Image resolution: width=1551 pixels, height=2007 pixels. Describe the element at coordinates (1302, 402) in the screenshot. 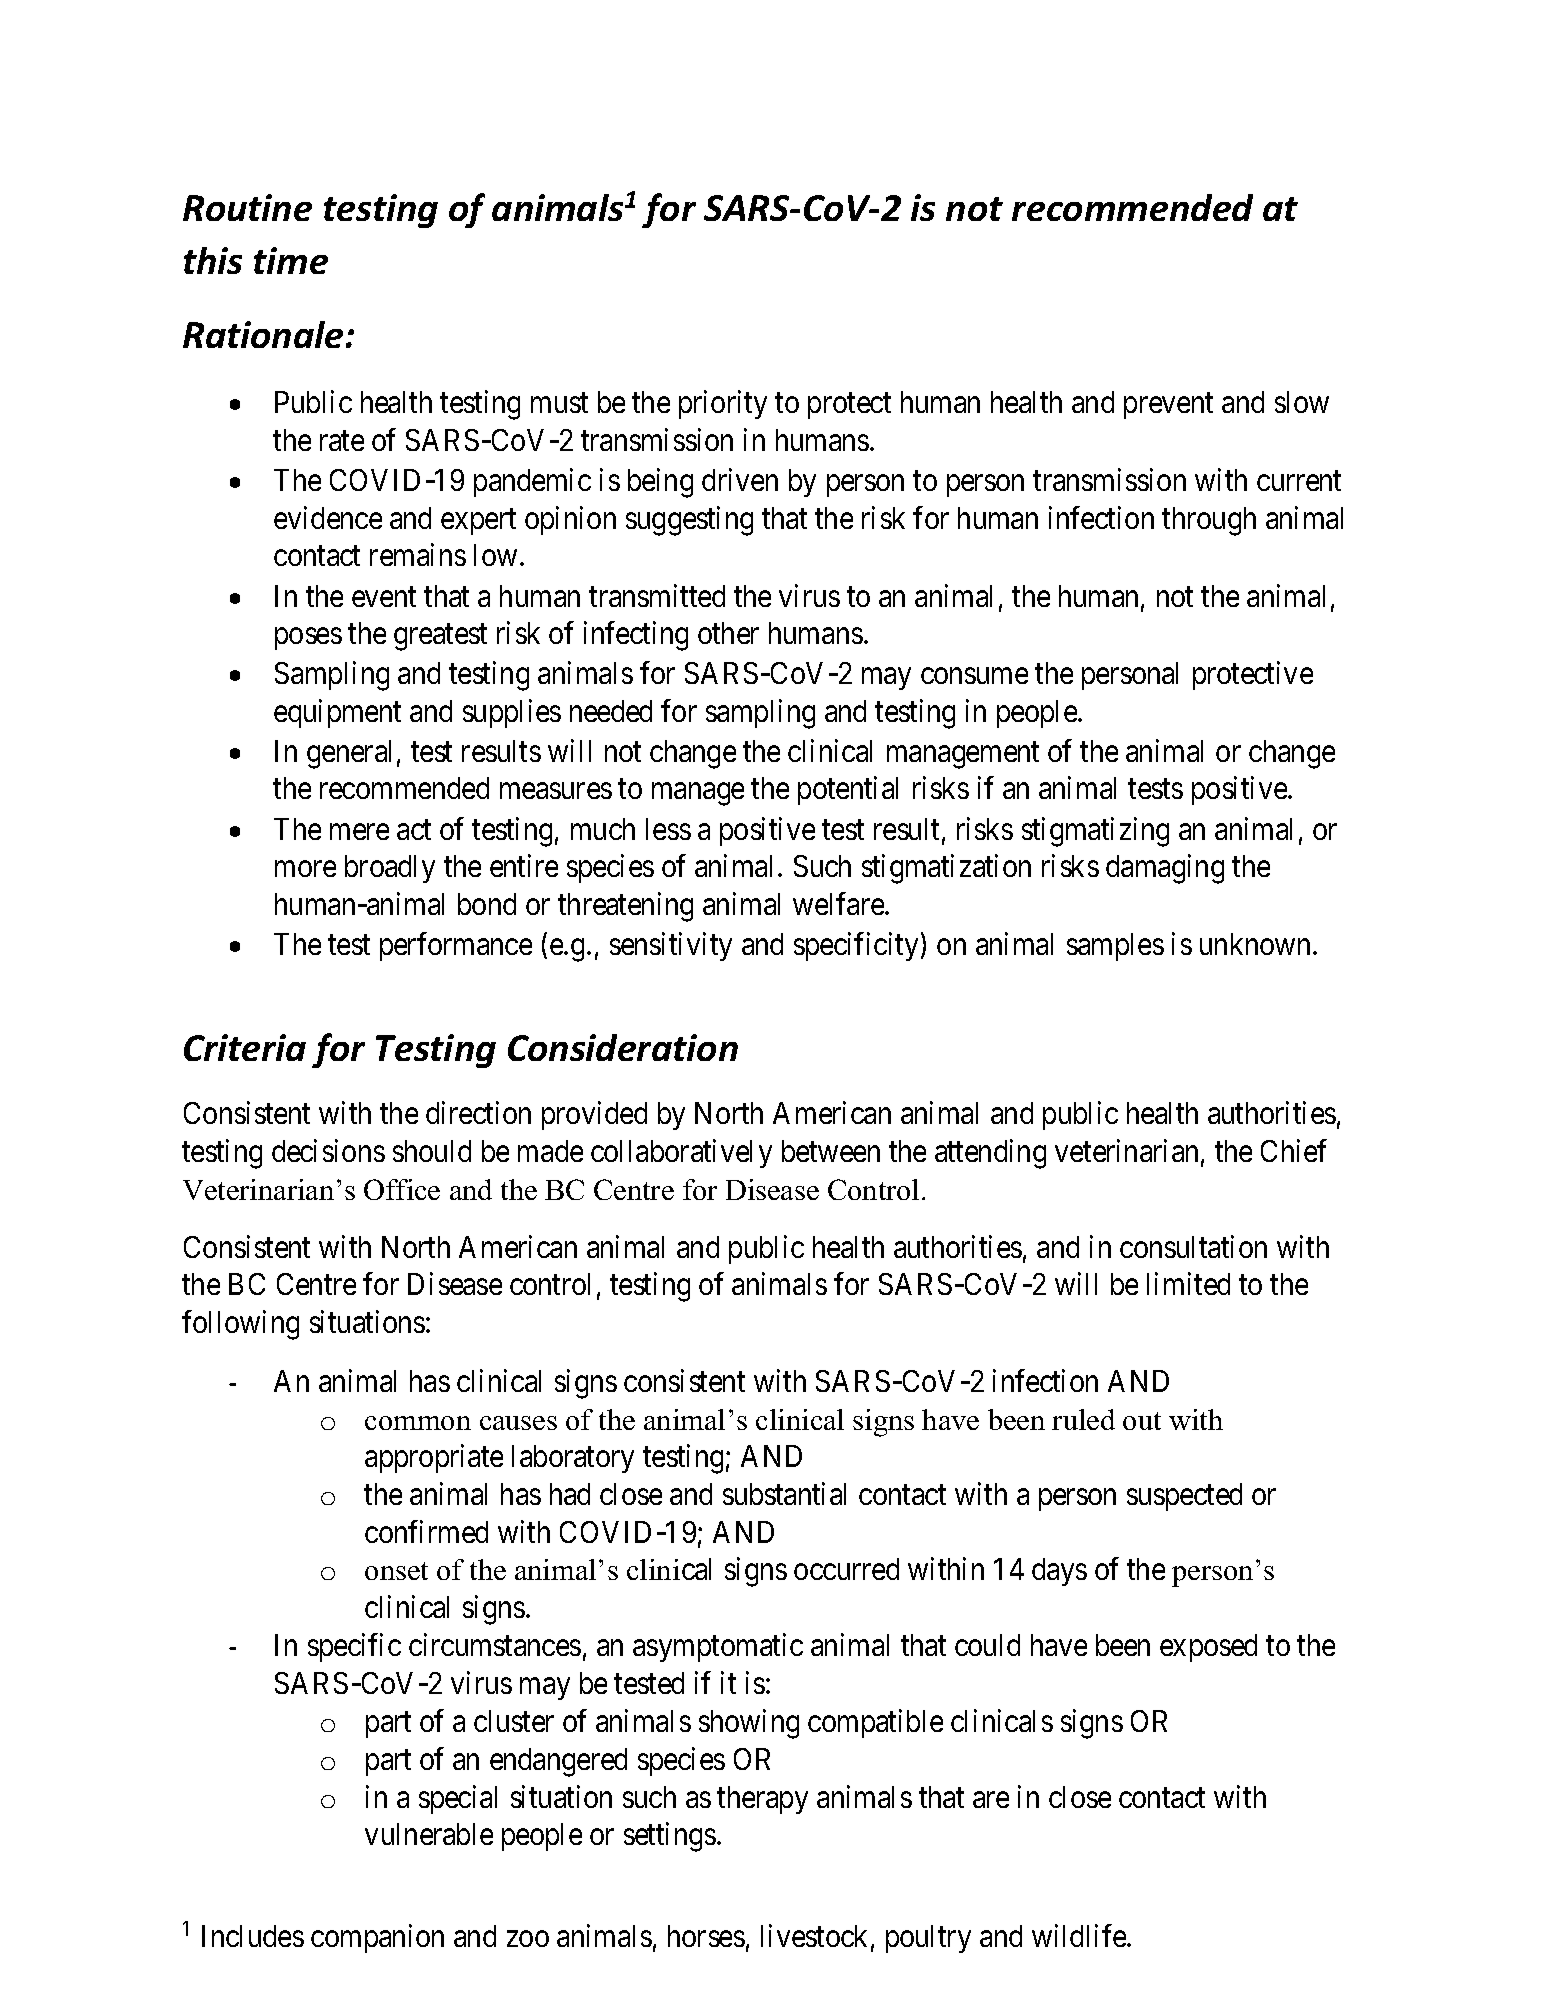

I see `slow` at that location.
